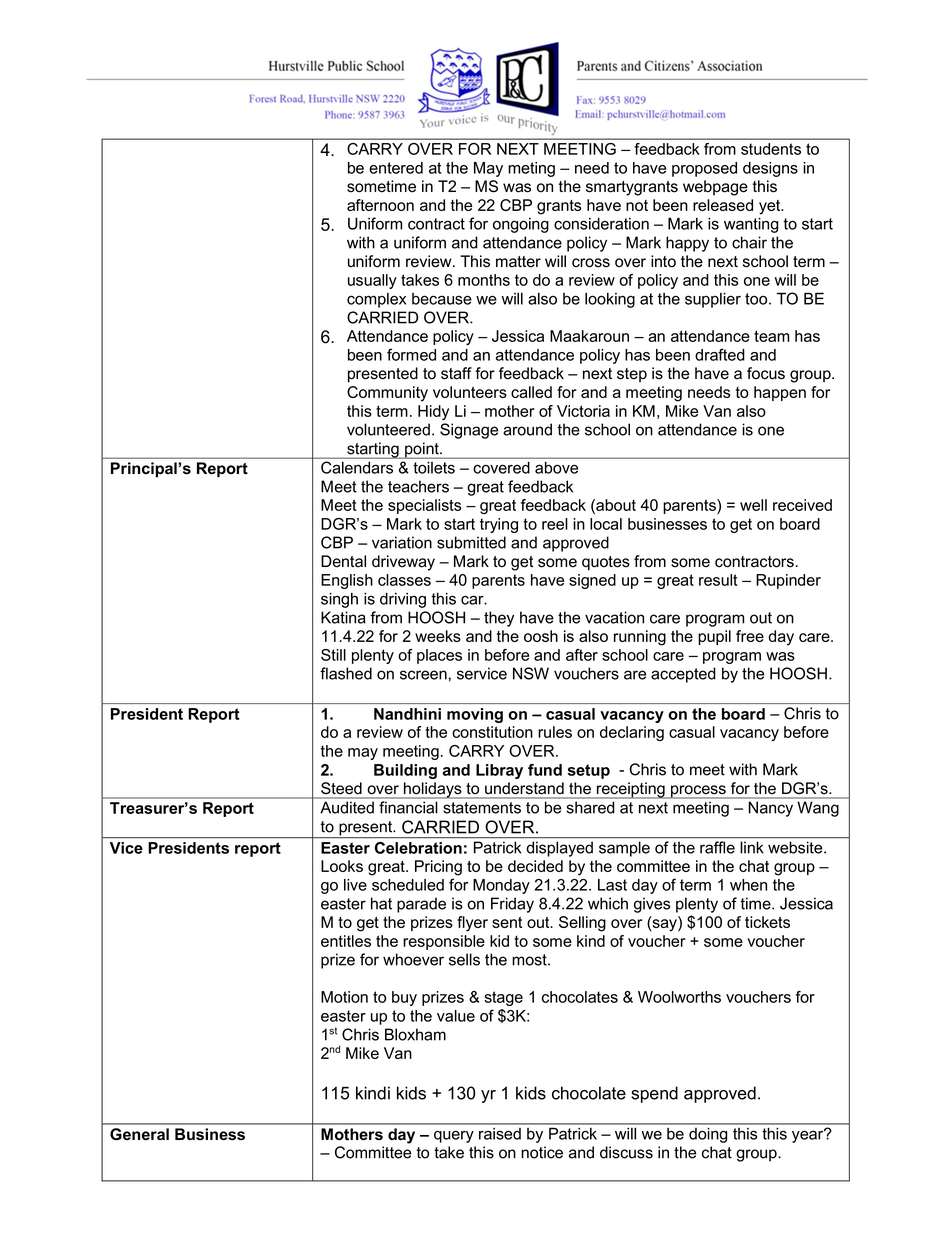  Describe the element at coordinates (531, 169) in the image. I see `meting` at that location.
